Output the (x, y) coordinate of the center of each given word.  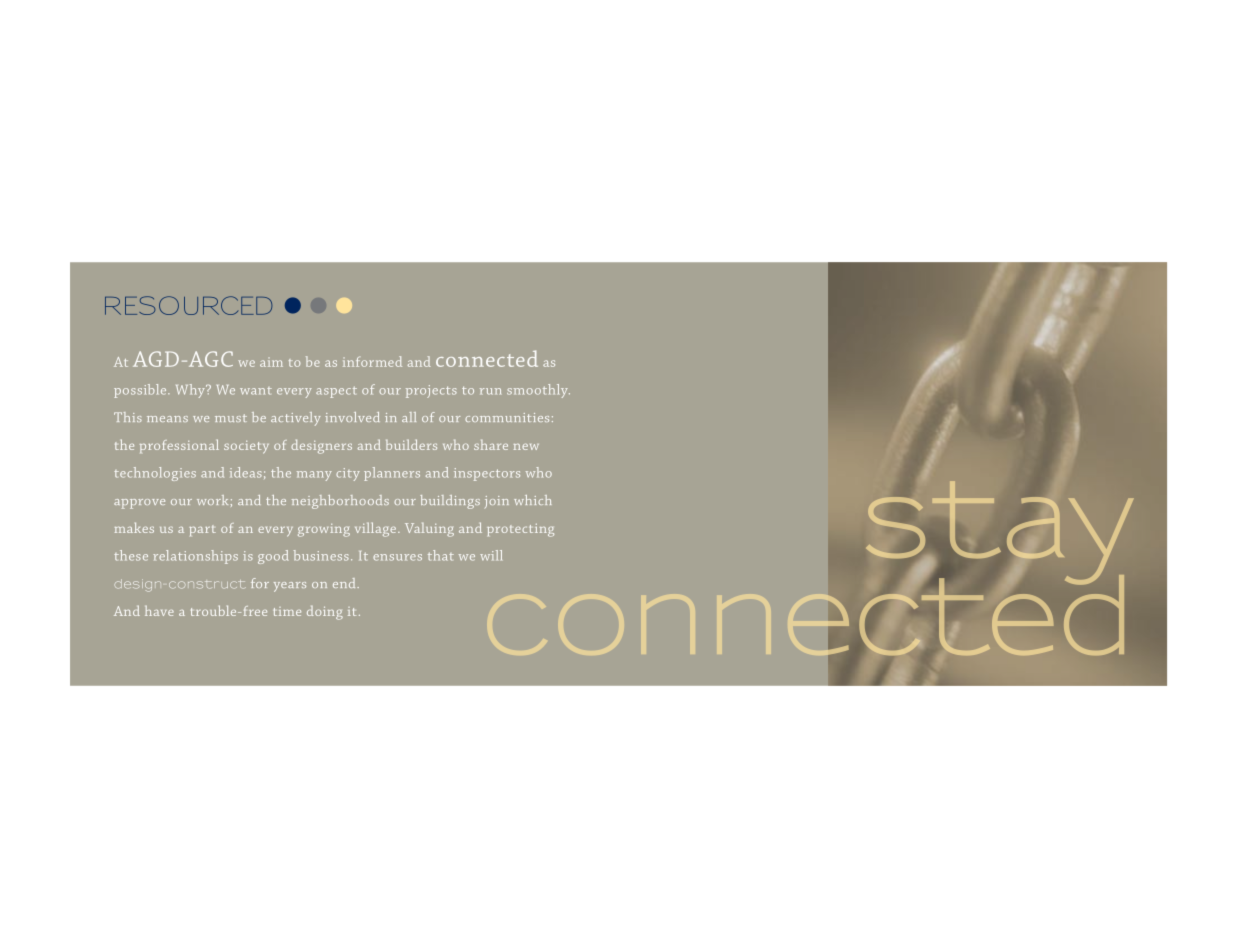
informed (372, 361)
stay (1000, 534)
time (287, 611)
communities (507, 417)
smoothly (538, 391)
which (533, 500)
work (212, 500)
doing (325, 613)
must (231, 418)
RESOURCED (188, 305)
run (490, 391)
